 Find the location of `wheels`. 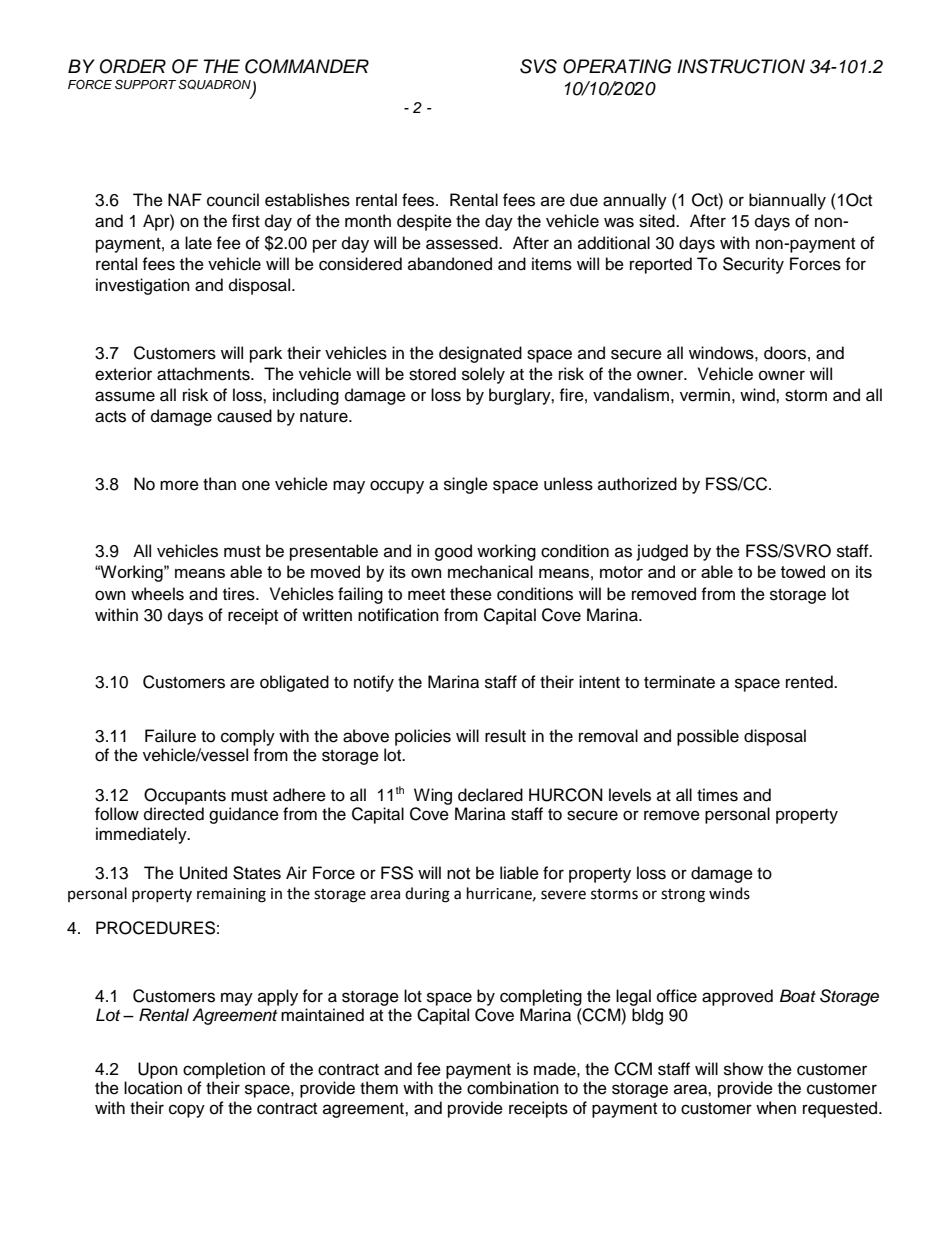

wheels is located at coordinates (157, 594).
